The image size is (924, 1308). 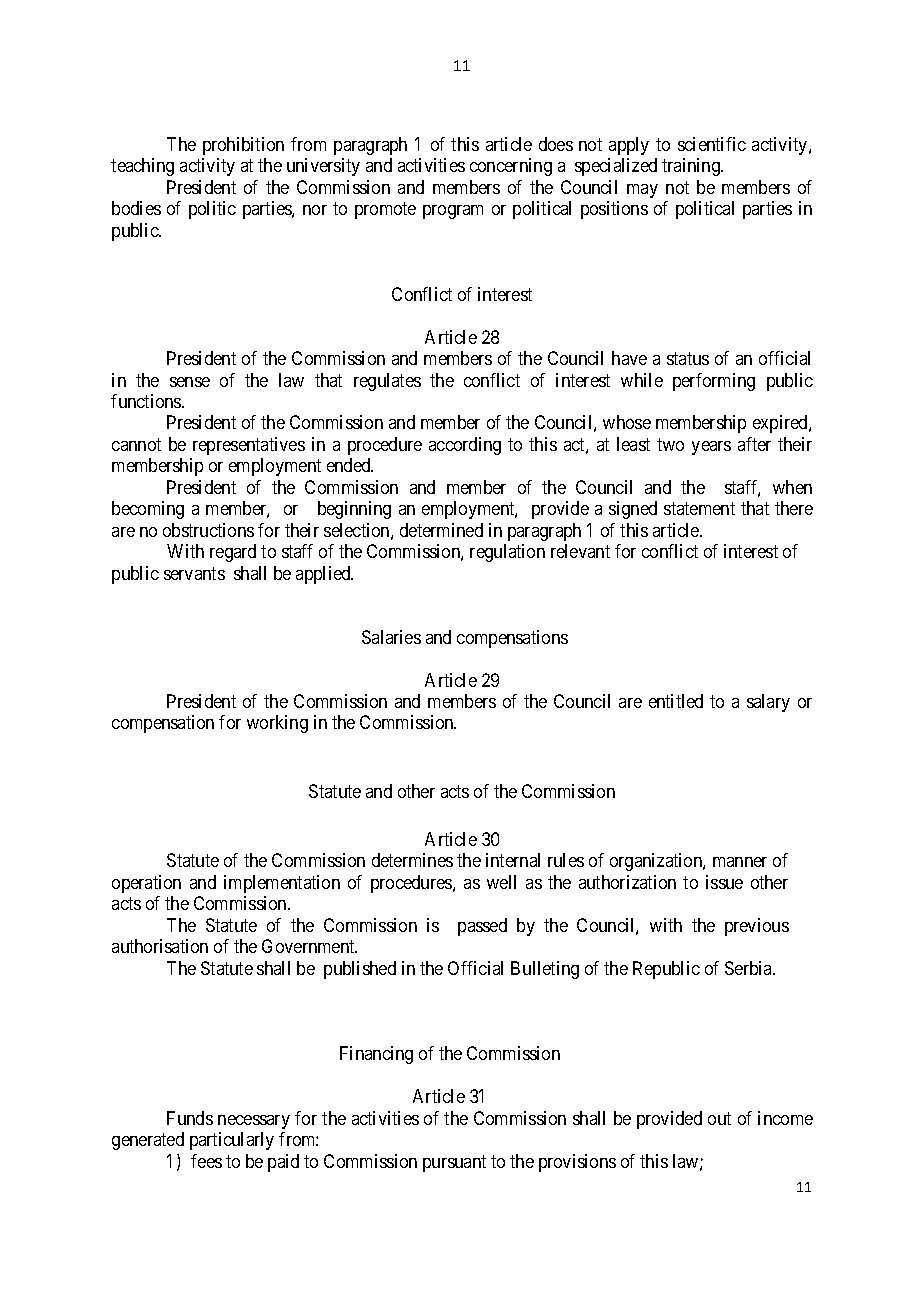 I want to click on out, so click(x=719, y=1118).
